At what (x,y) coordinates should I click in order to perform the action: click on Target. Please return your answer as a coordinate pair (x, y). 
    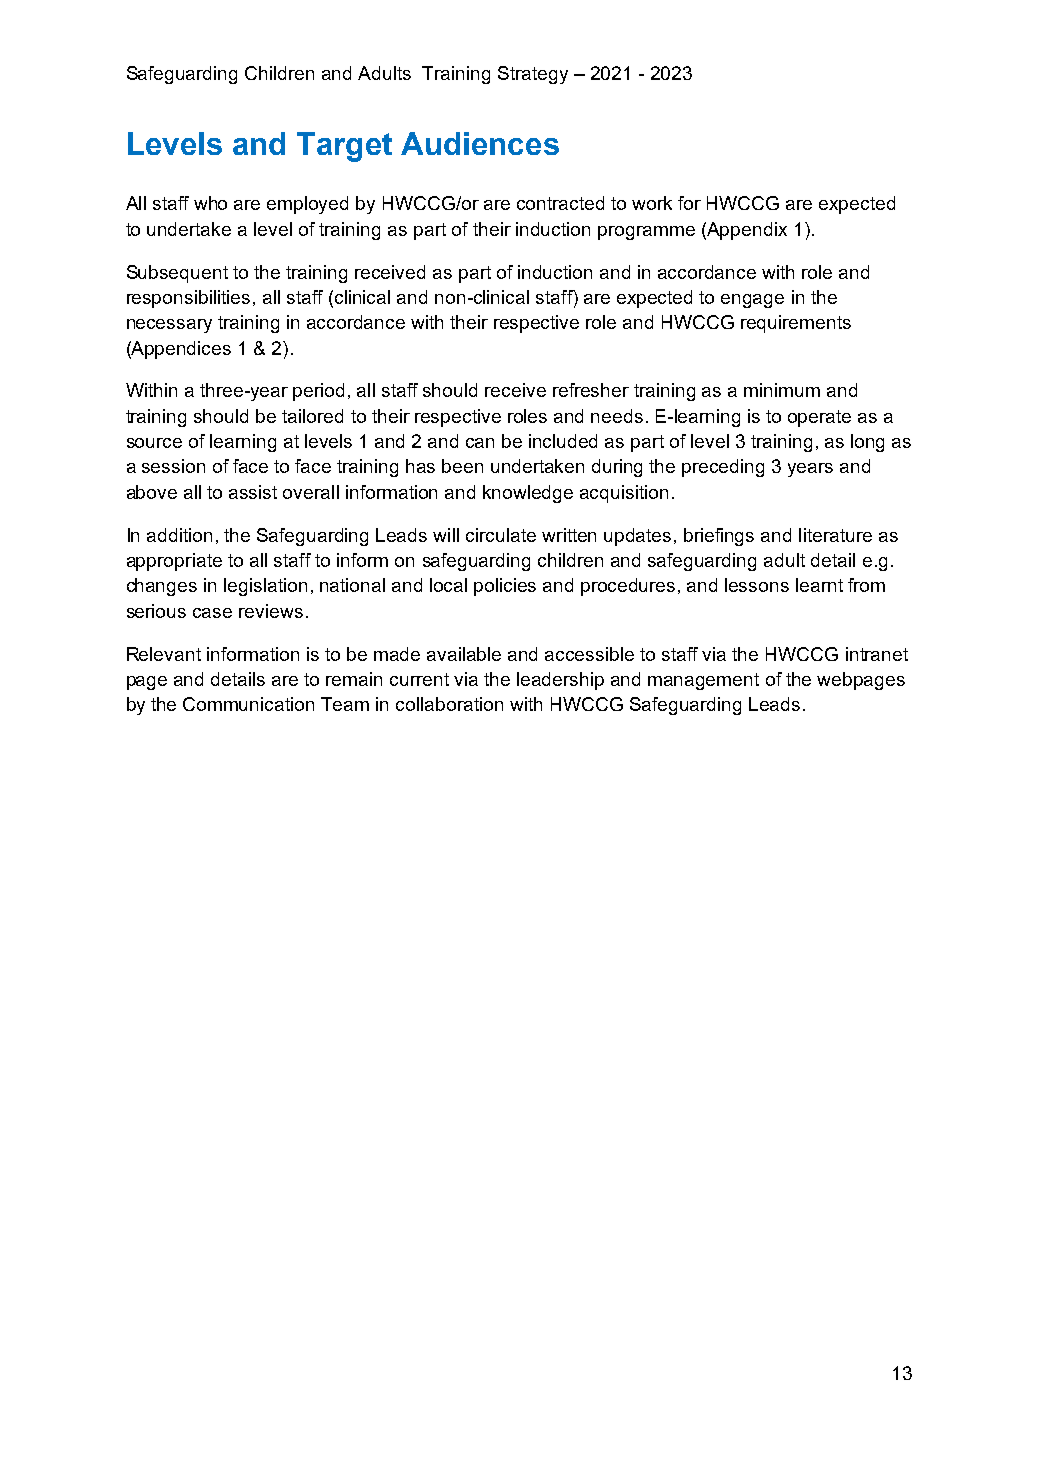
    Looking at the image, I should click on (344, 147).
